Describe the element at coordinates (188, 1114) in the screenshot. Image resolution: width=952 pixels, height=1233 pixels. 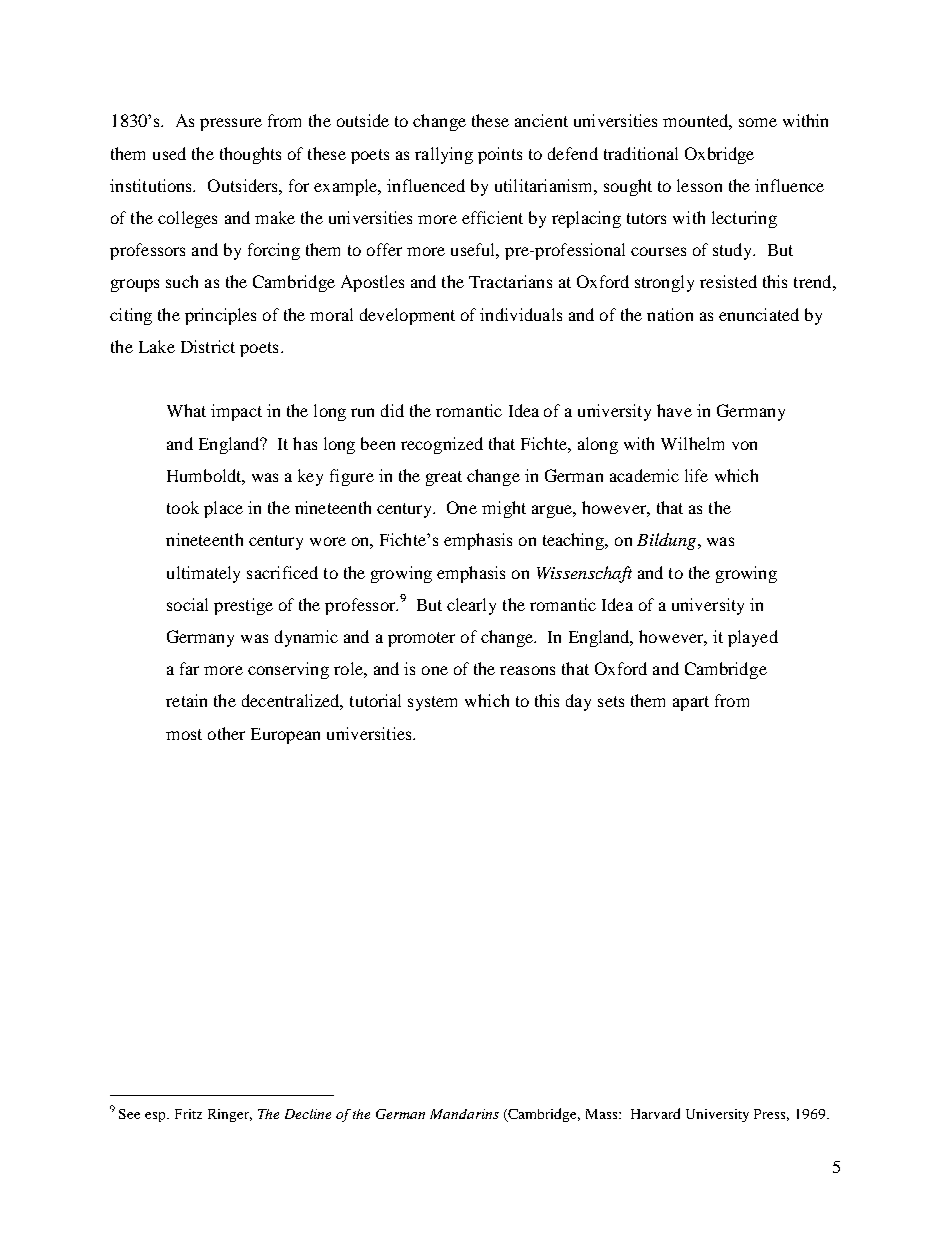
I see `Fritz` at that location.
